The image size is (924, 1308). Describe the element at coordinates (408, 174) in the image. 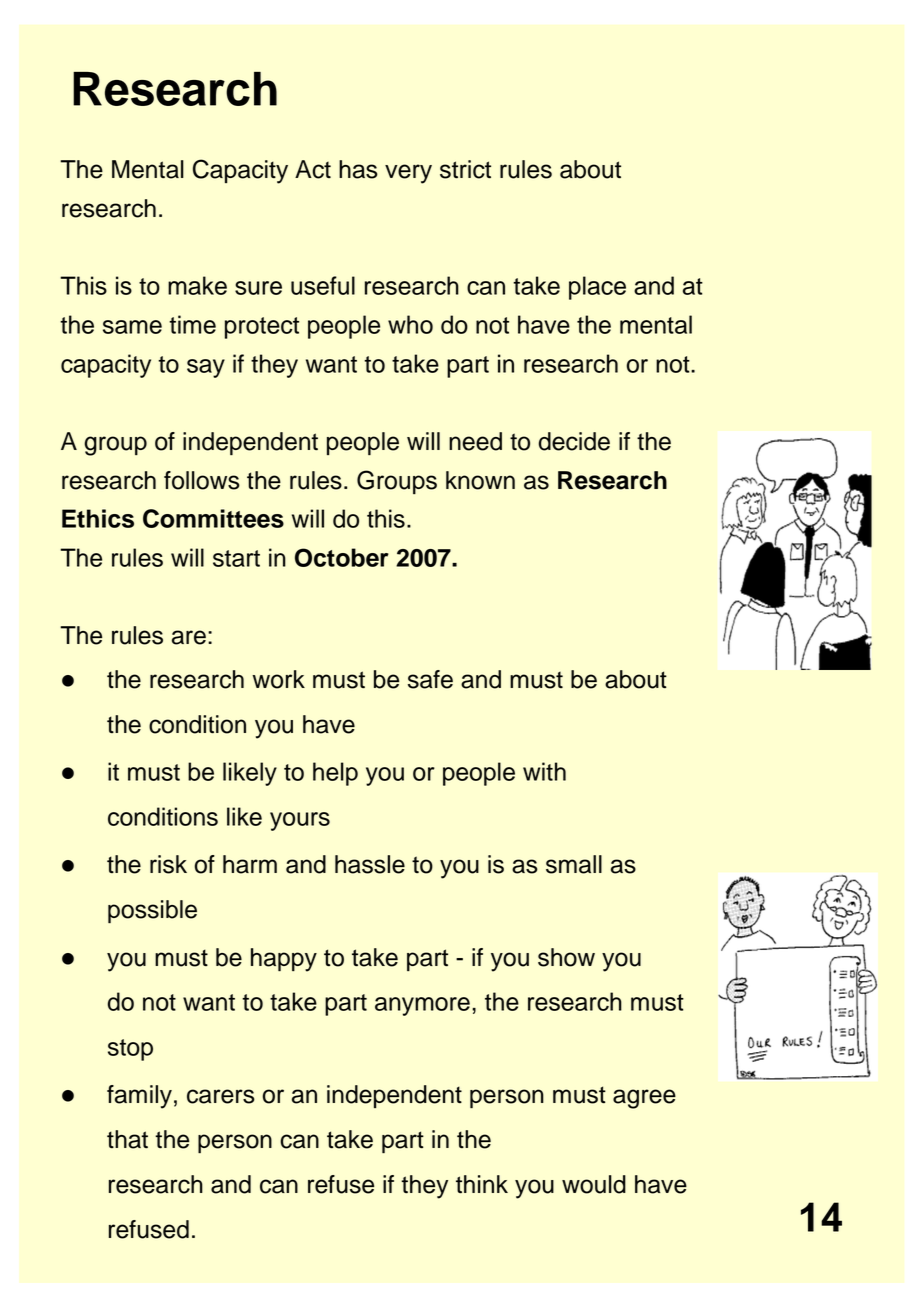

I see `very` at that location.
